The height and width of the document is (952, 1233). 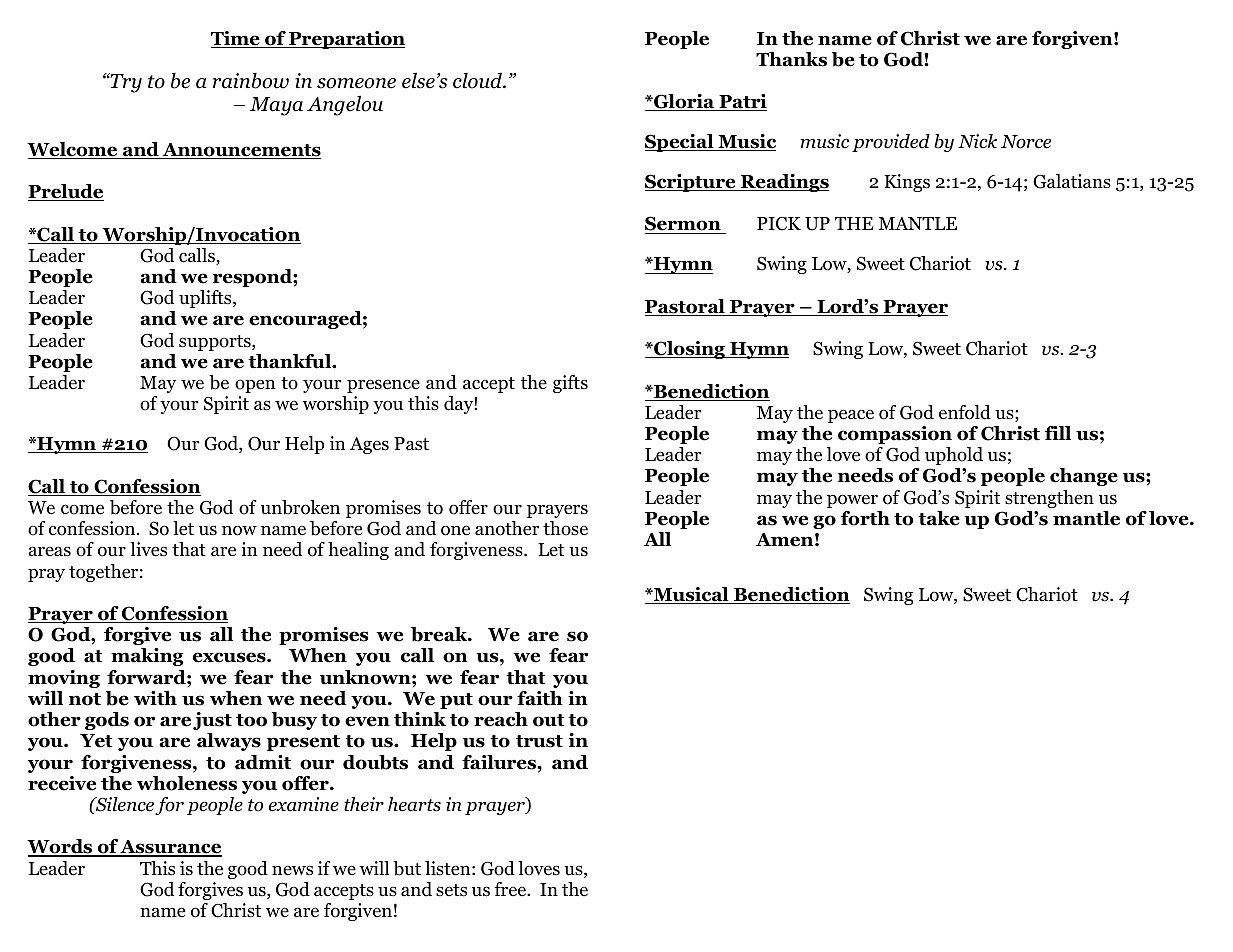 I want to click on lives, so click(x=148, y=549).
